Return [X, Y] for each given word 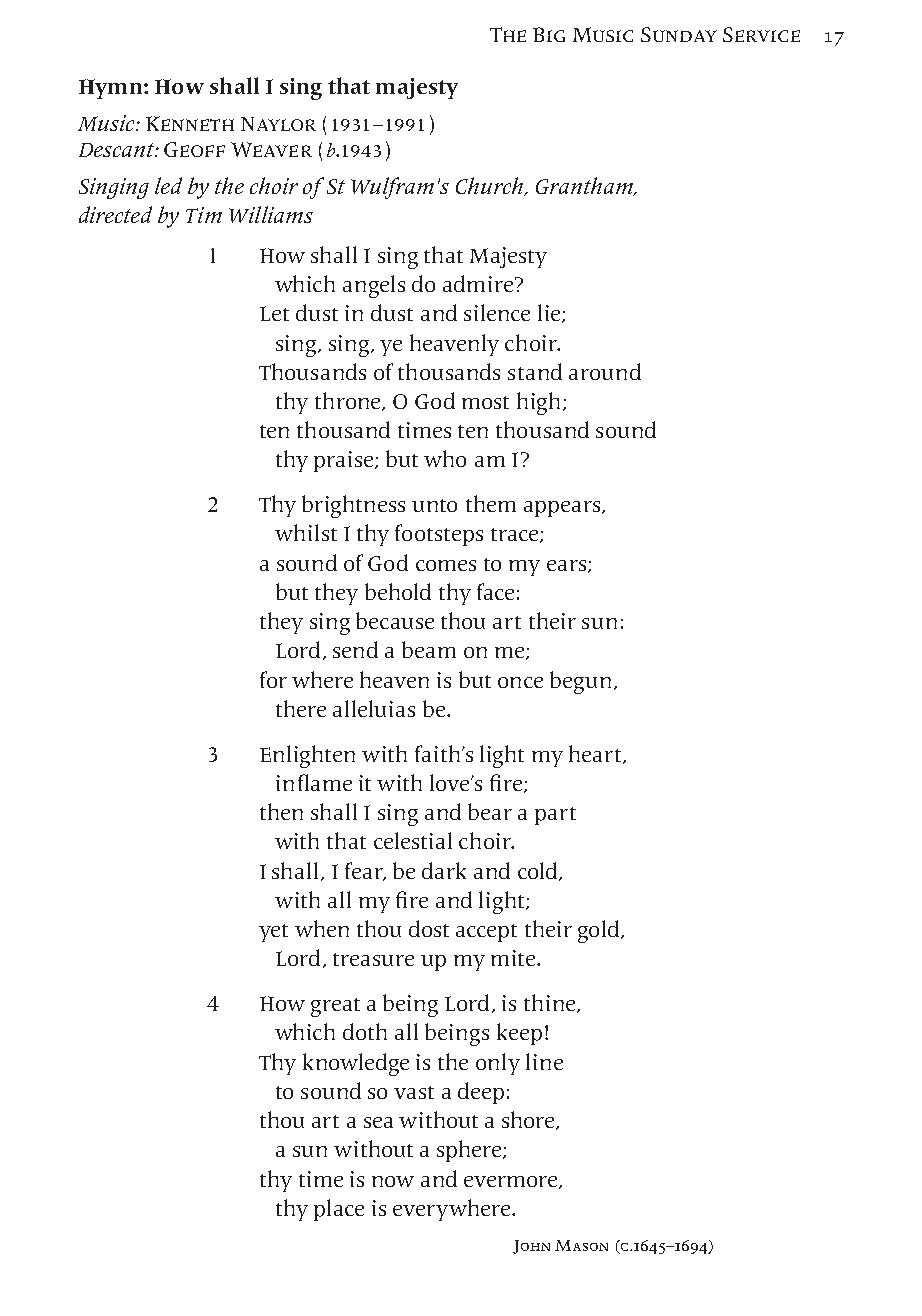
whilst [306, 532]
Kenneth [190, 123]
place [339, 1210]
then [281, 811]
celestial [413, 840]
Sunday [679, 34]
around [605, 371]
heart [596, 754]
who [445, 458]
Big [549, 34]
